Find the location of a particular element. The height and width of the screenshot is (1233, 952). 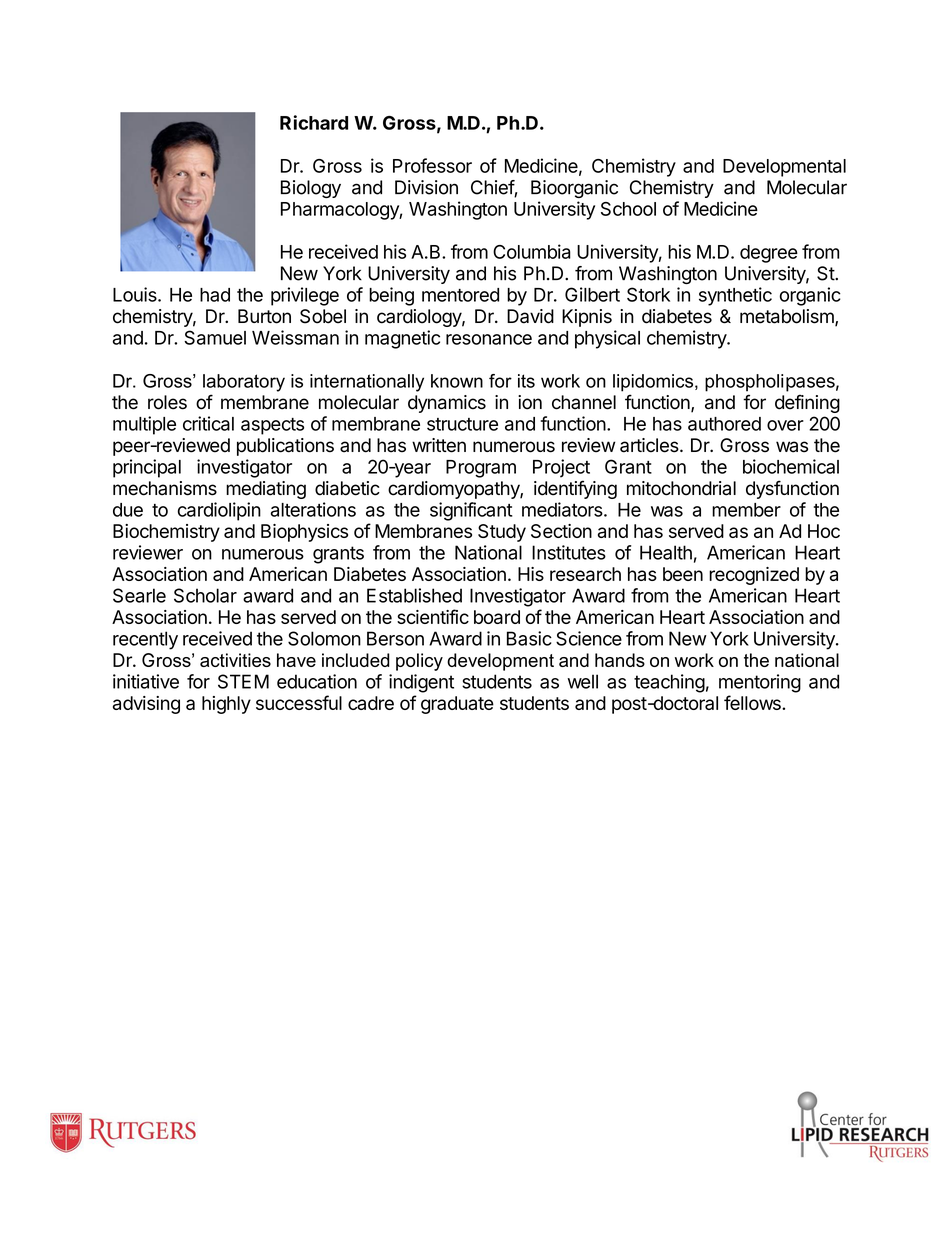

School is located at coordinates (628, 209).
